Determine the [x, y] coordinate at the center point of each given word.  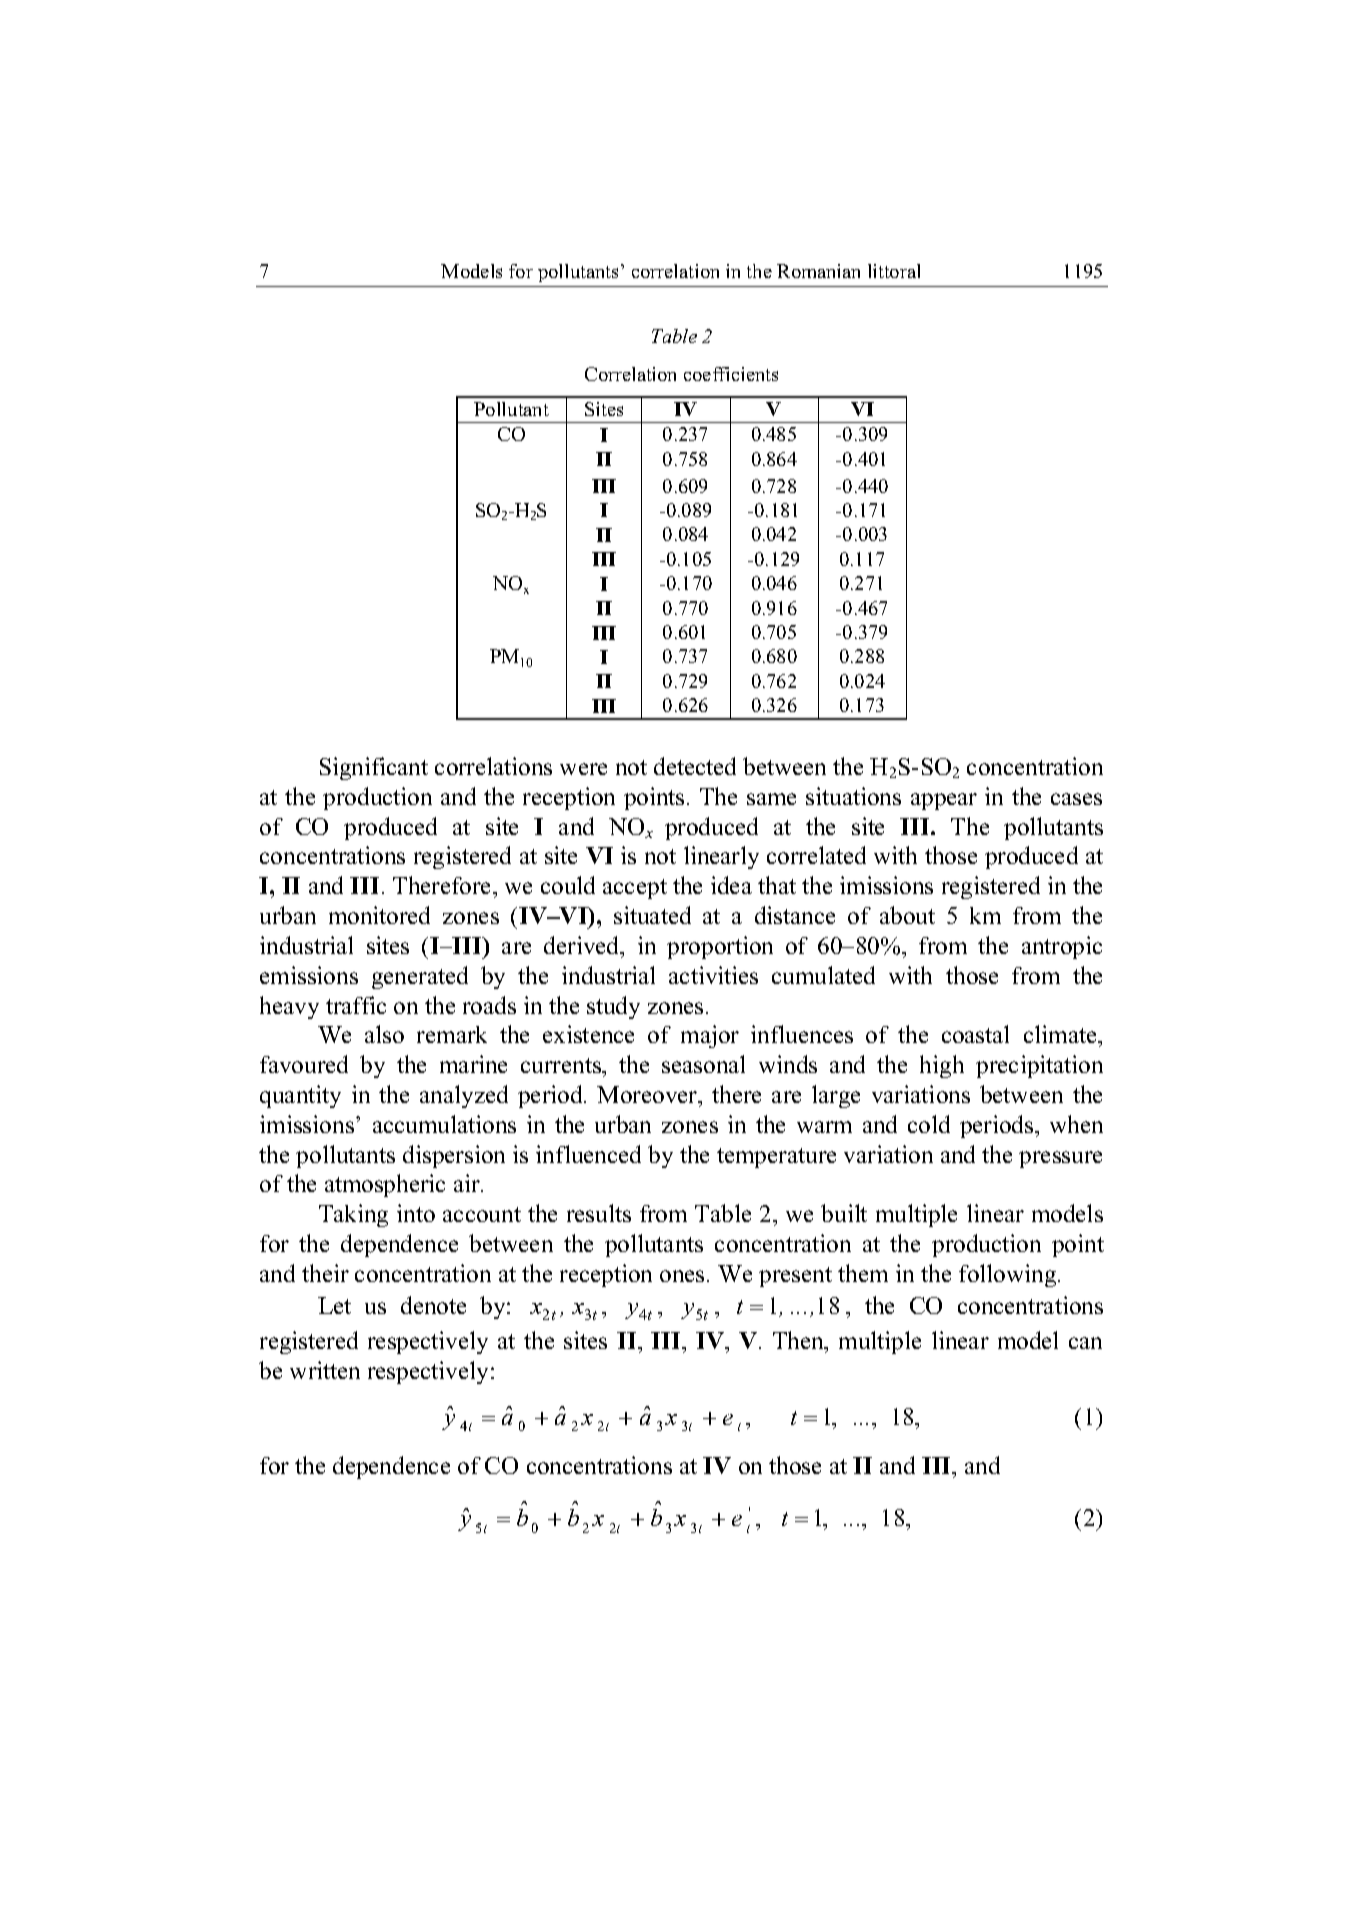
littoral [894, 271]
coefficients [731, 374]
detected [695, 766]
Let [334, 1305]
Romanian [818, 271]
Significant [374, 768]
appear [944, 801]
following [1009, 1275]
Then [799, 1342]
